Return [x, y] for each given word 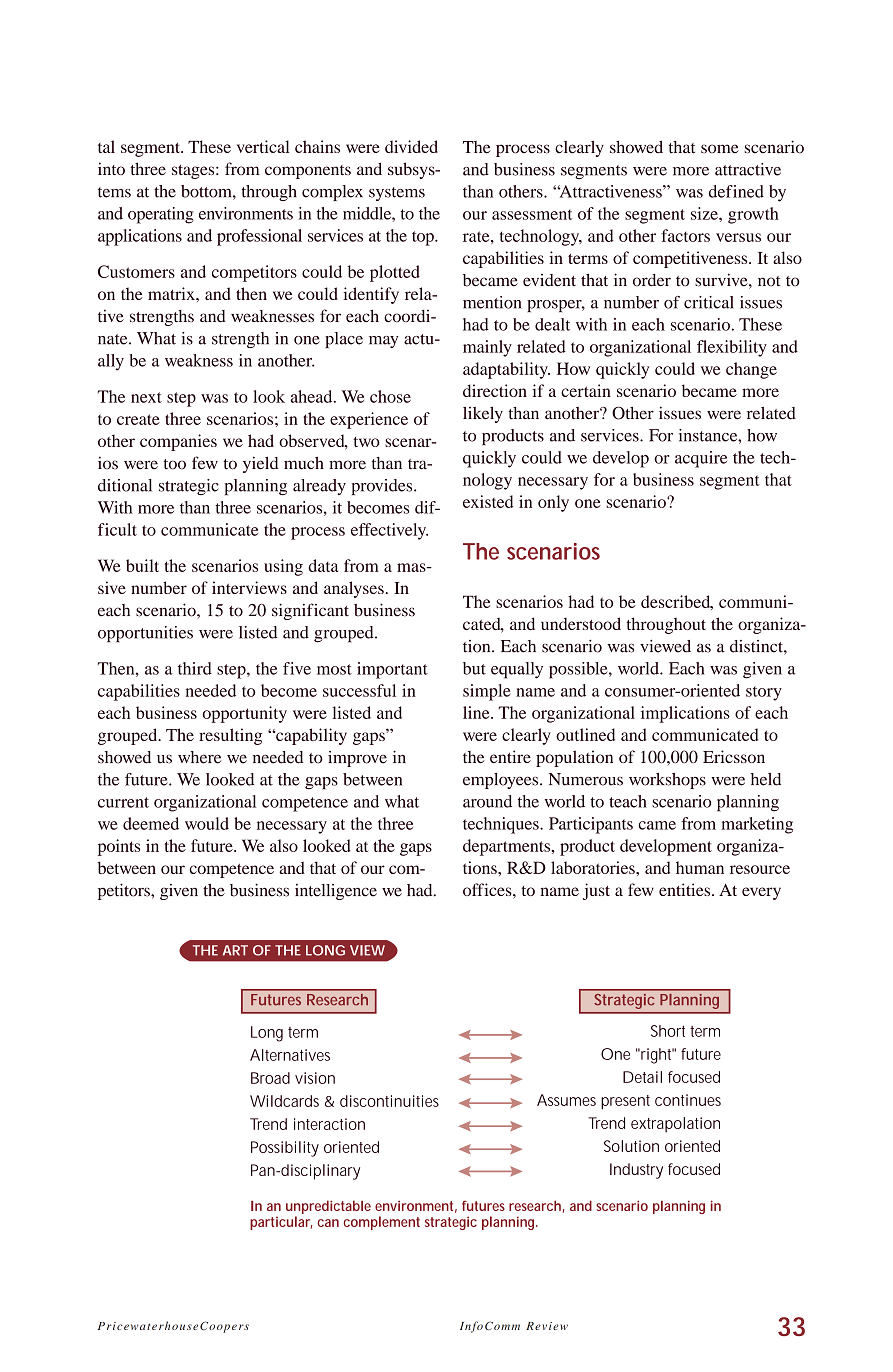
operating [161, 215]
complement [382, 1223]
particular [280, 1223]
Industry [636, 1171]
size [705, 213]
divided [411, 146]
